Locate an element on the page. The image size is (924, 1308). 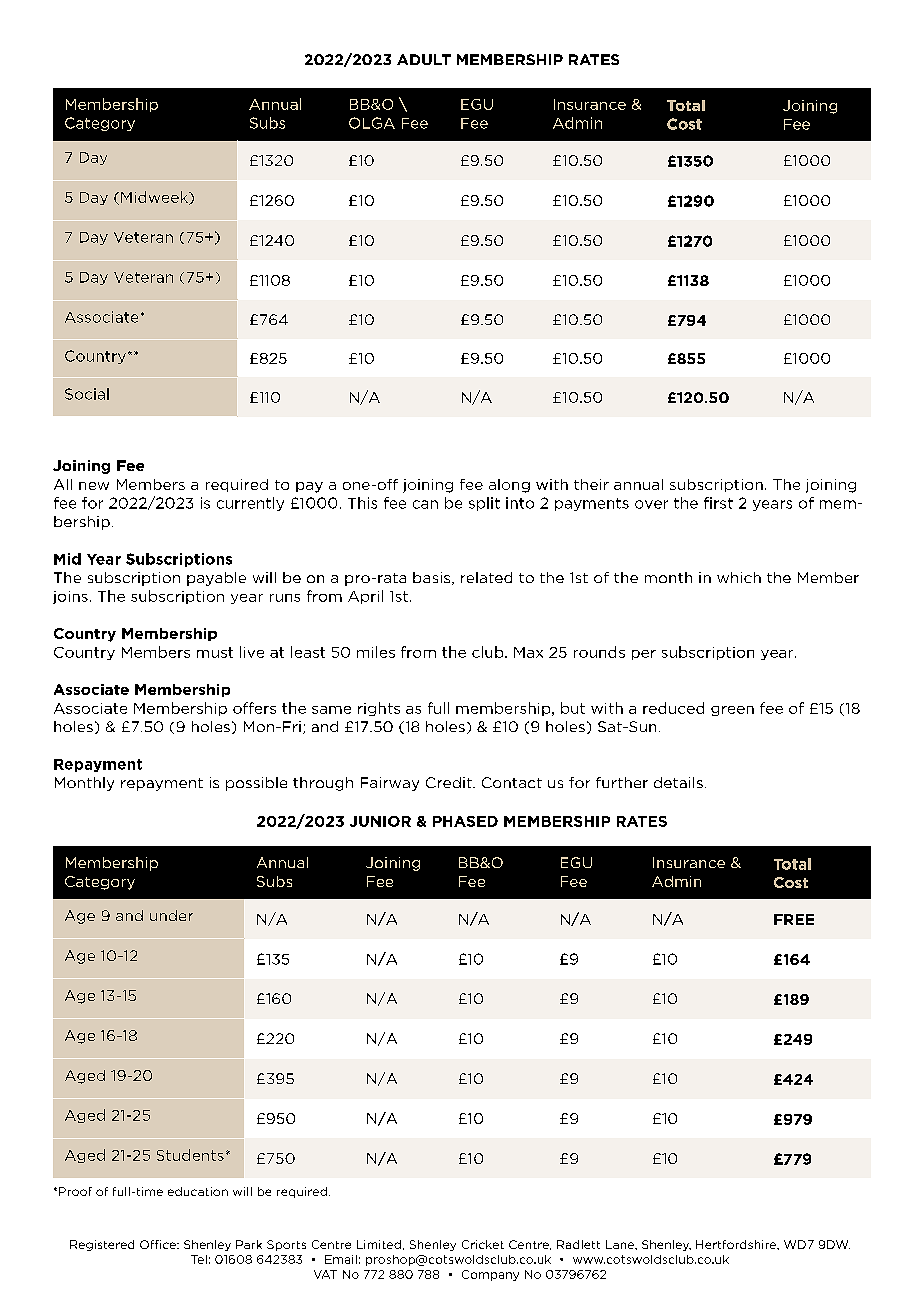
ADULT is located at coordinates (424, 59).
